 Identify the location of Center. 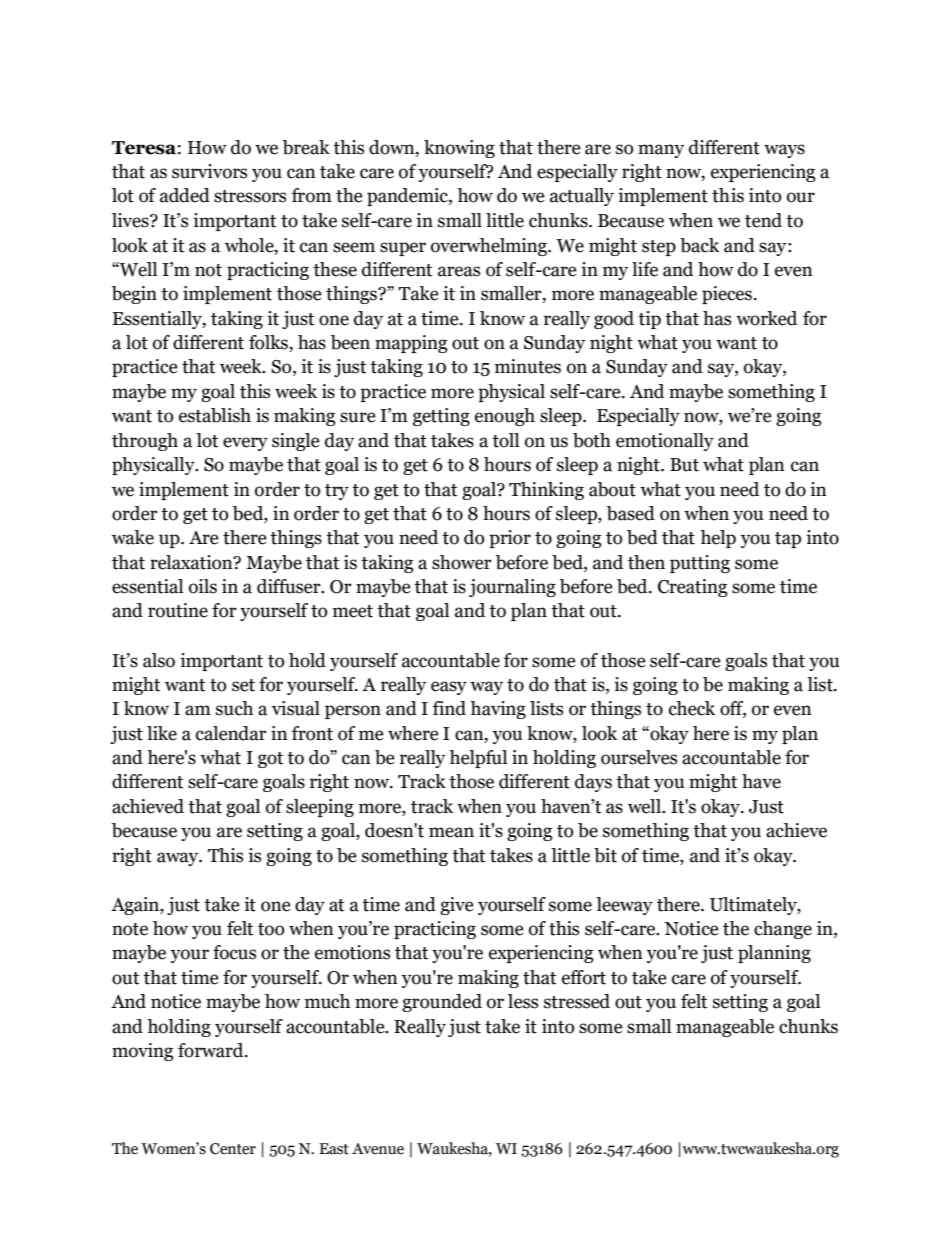
(233, 1149).
